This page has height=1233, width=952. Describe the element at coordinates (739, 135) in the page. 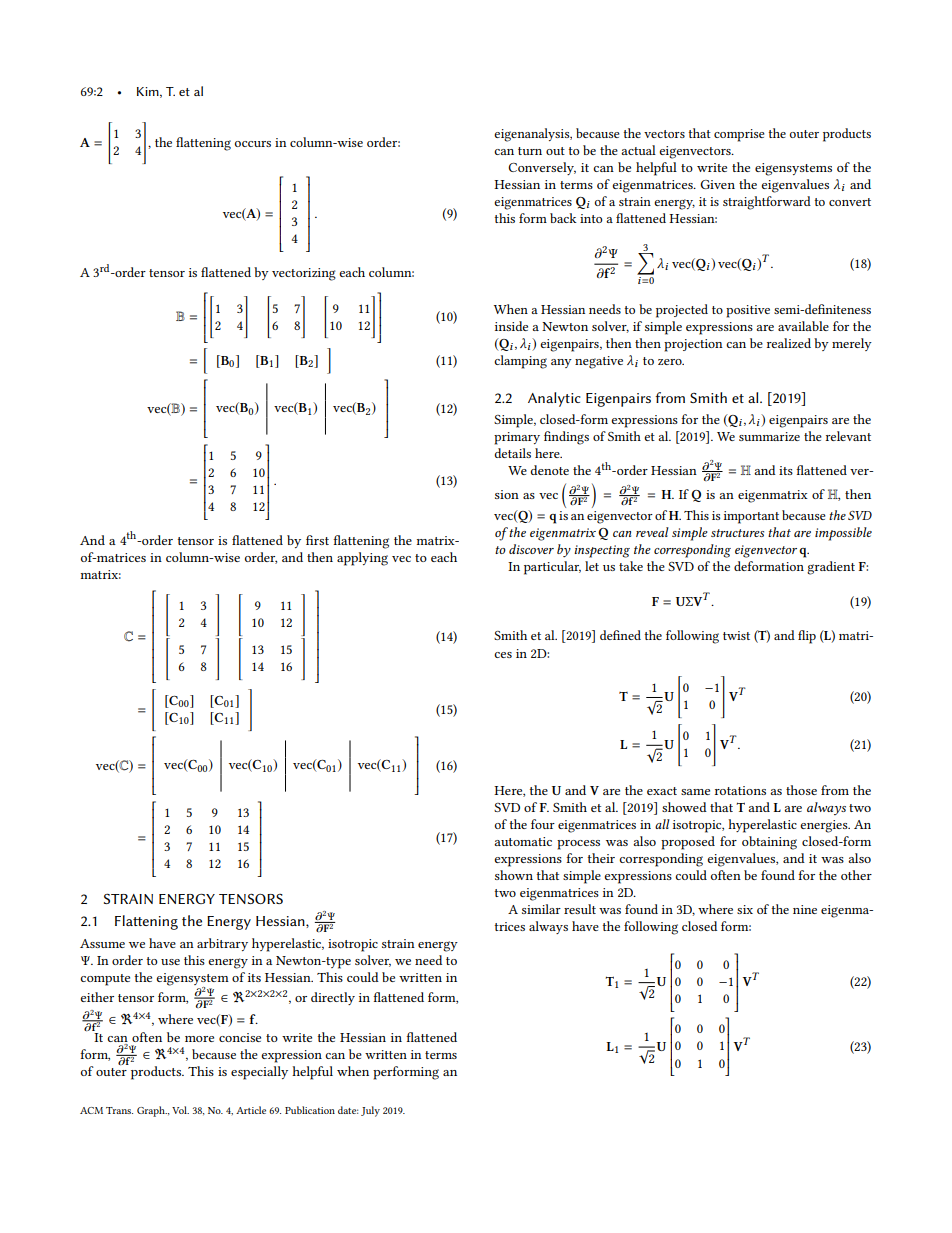

I see `comprise` at that location.
